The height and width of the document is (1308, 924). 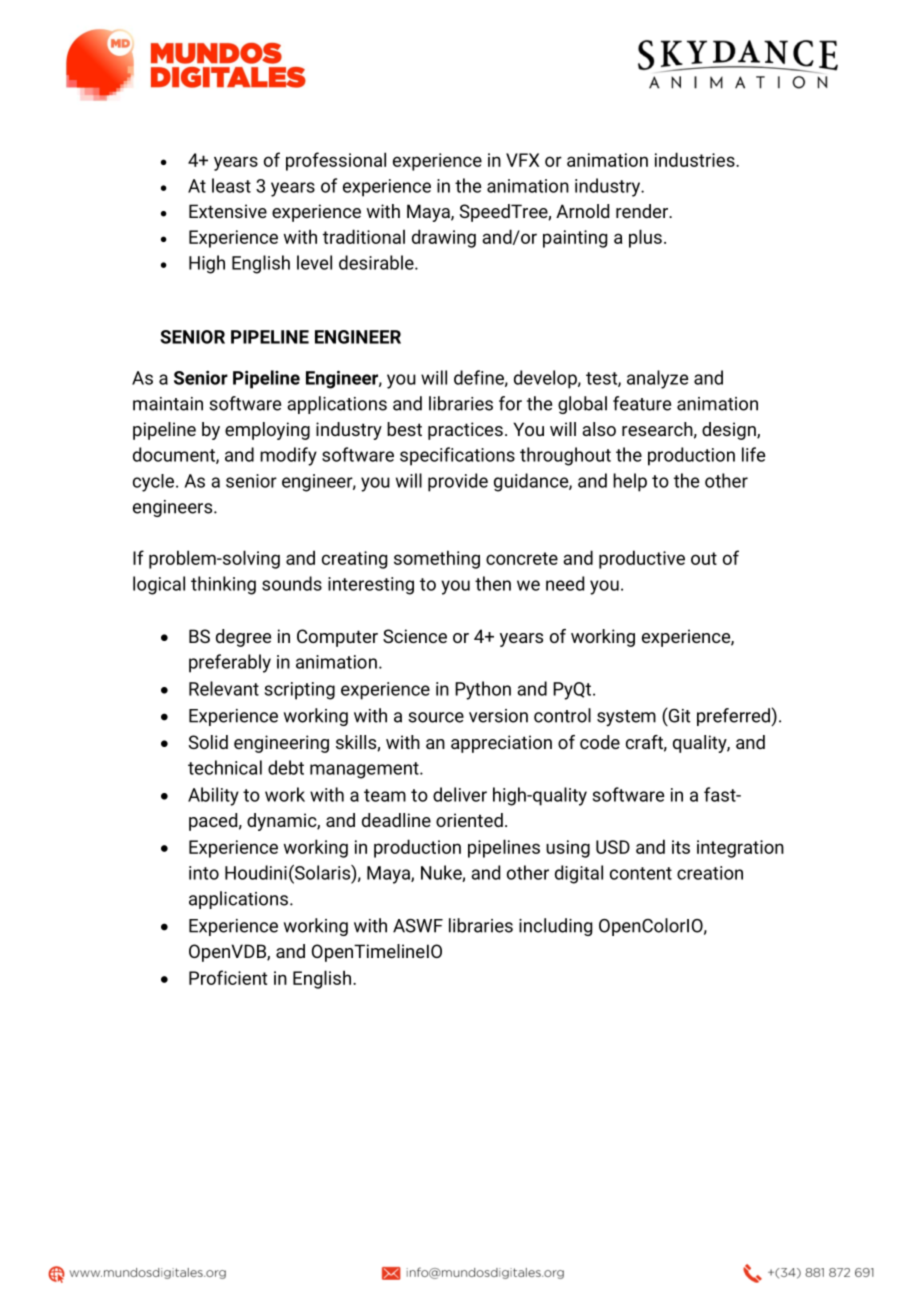 What do you see at coordinates (657, 379) in the document?
I see `analyze` at bounding box center [657, 379].
